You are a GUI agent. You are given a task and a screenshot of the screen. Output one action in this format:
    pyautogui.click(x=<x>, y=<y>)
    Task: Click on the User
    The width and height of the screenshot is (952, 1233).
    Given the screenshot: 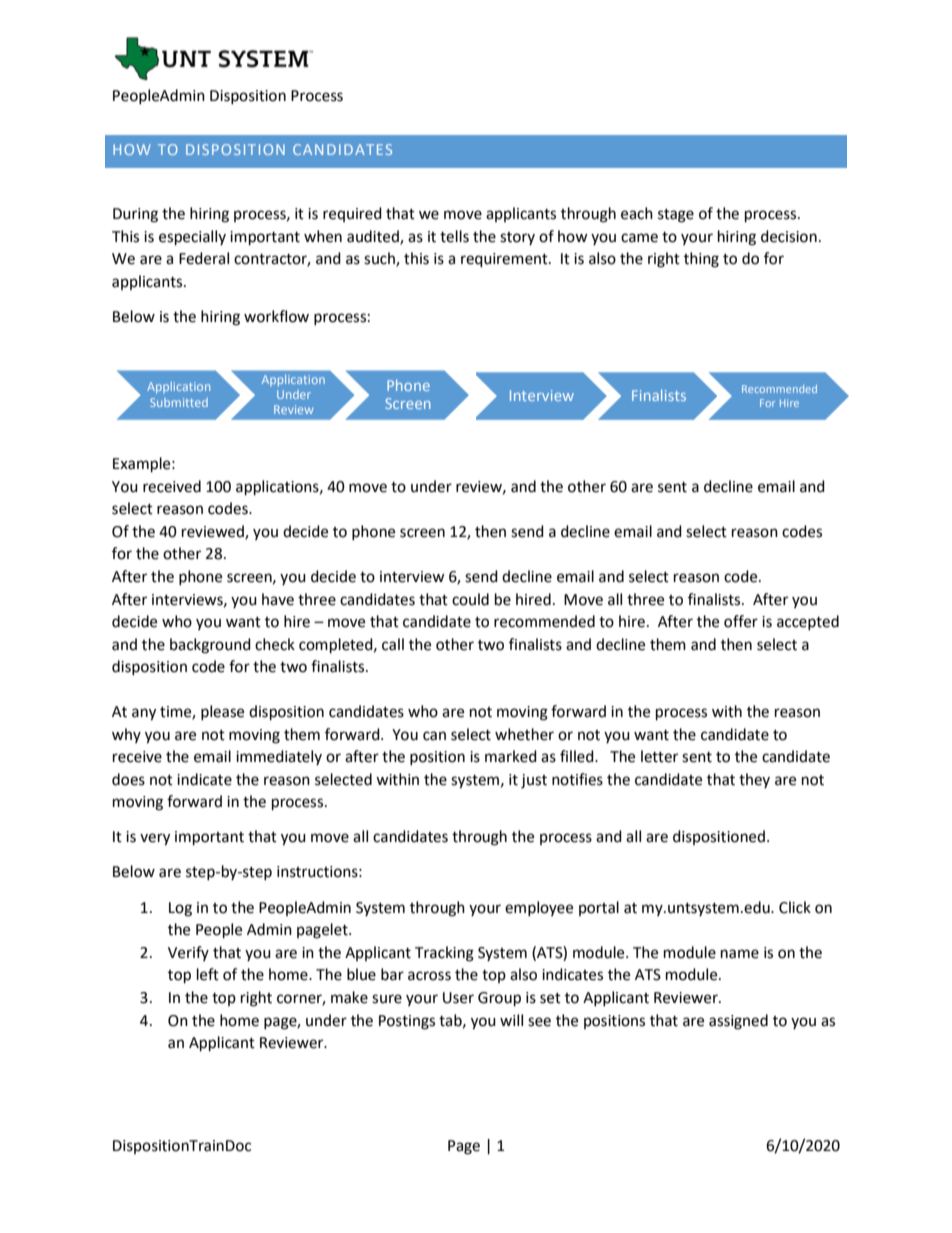 What is the action you would take?
    pyautogui.click(x=458, y=998)
